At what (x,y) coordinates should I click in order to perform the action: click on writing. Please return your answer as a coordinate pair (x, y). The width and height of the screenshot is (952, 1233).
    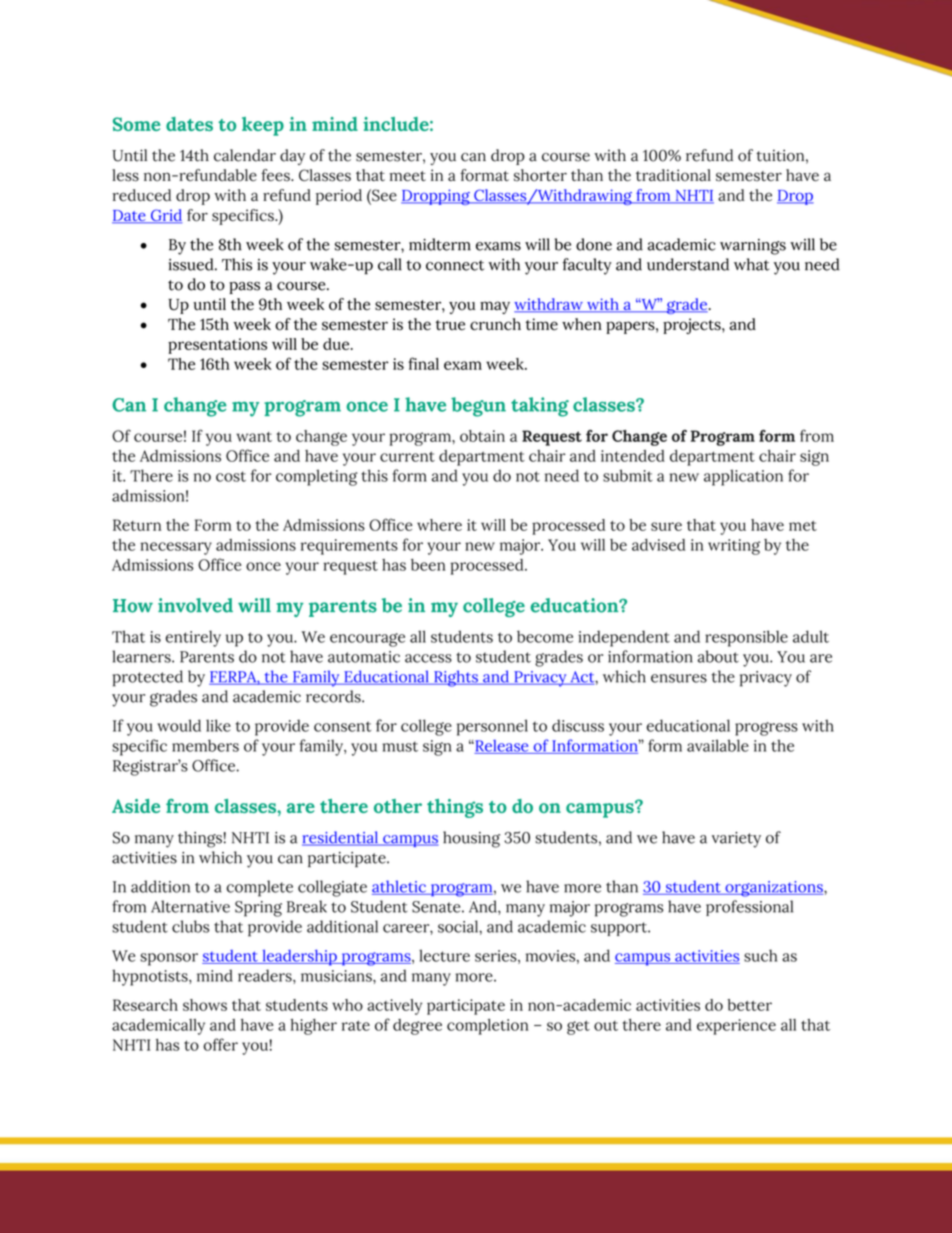
    Looking at the image, I should click on (734, 547).
